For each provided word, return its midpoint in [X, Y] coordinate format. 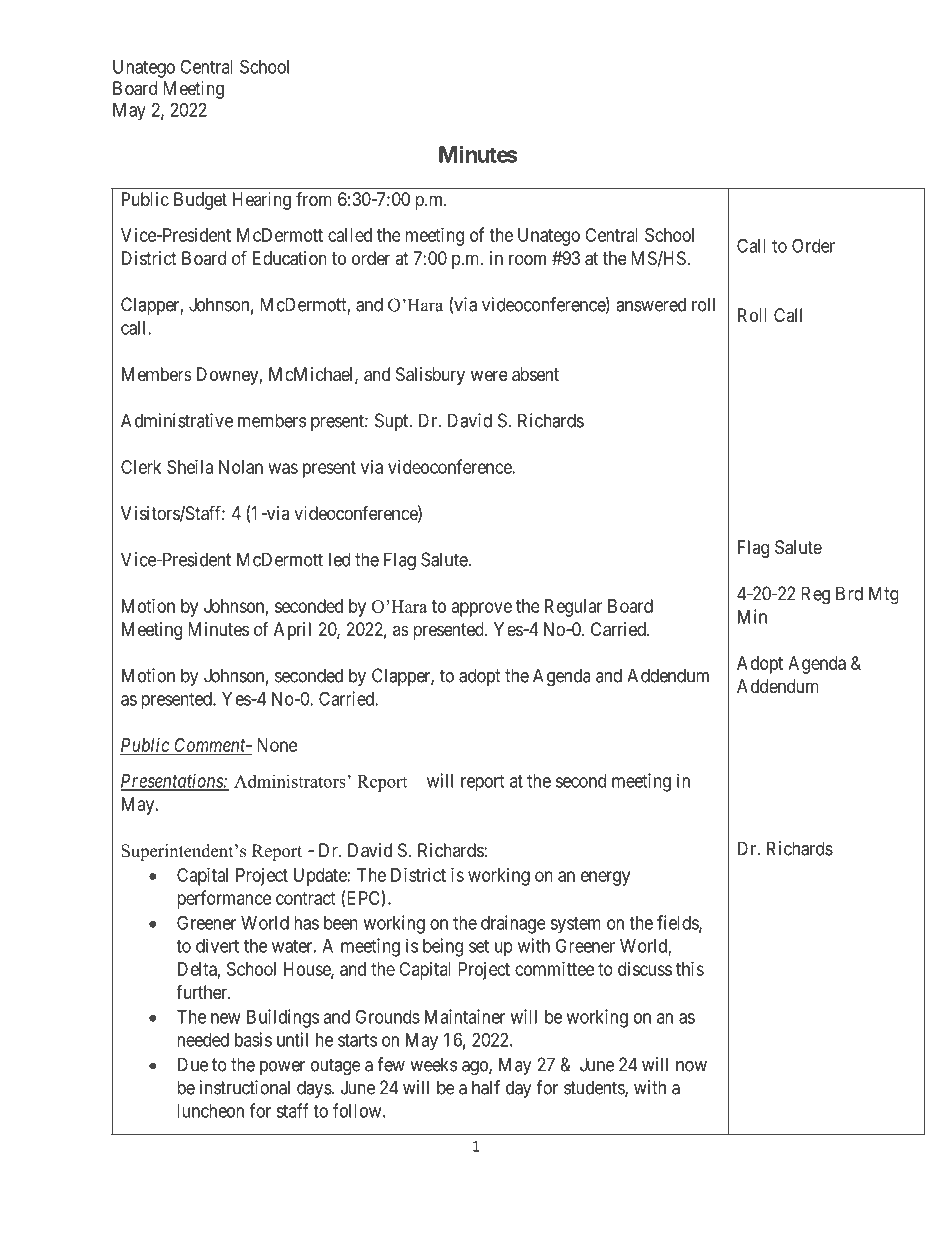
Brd [849, 593]
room [527, 259]
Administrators [290, 781]
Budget [200, 201]
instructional [245, 1087]
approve [482, 609]
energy [605, 878]
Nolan [241, 467]
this [690, 969]
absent [535, 374]
